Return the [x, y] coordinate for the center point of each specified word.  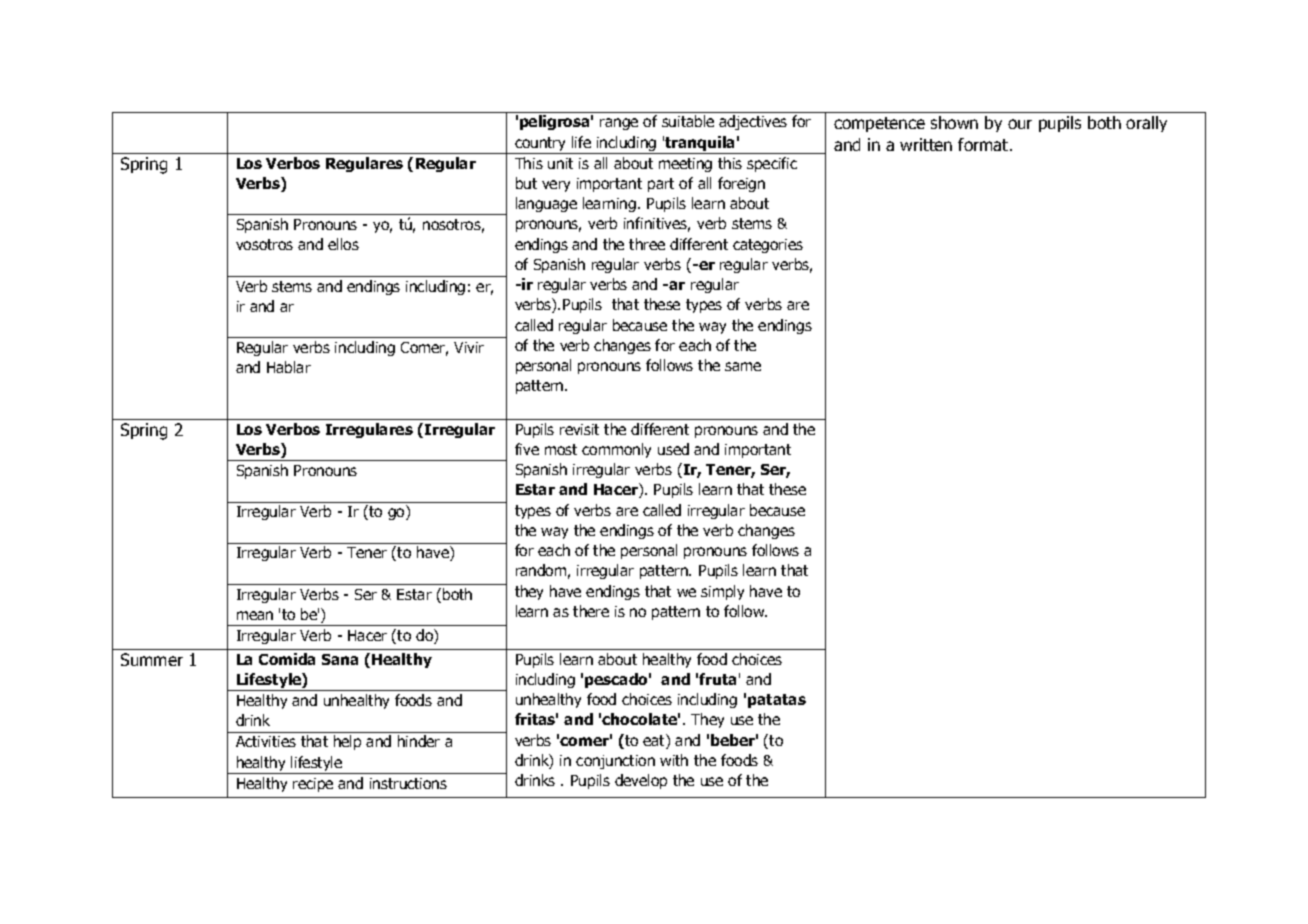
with [674, 760]
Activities [266, 741]
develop [641, 781]
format [984, 144]
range [619, 124]
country [541, 145]
